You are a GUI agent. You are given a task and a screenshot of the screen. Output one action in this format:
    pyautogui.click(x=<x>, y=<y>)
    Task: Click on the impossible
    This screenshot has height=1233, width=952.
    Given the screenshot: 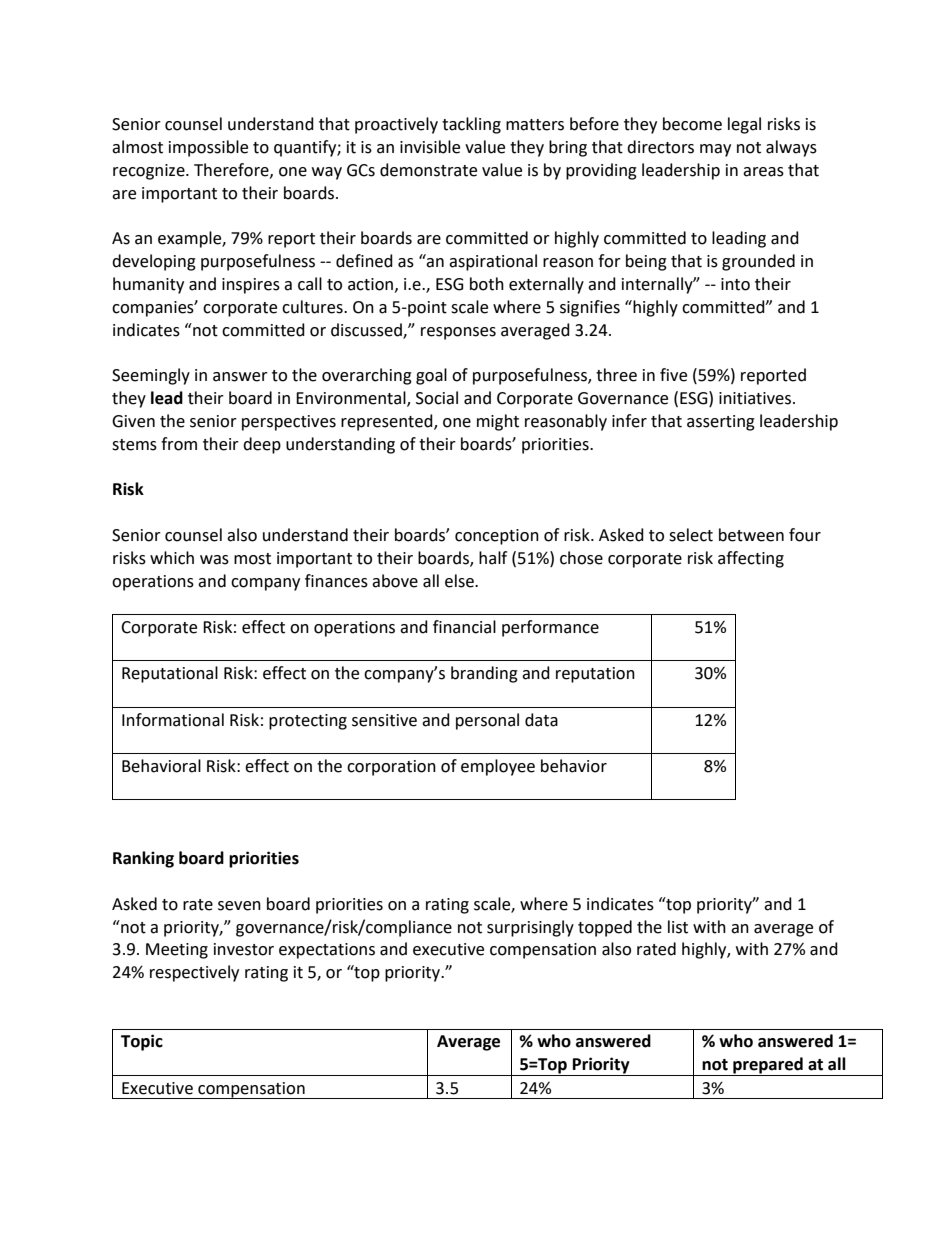 What is the action you would take?
    pyautogui.click(x=208, y=148)
